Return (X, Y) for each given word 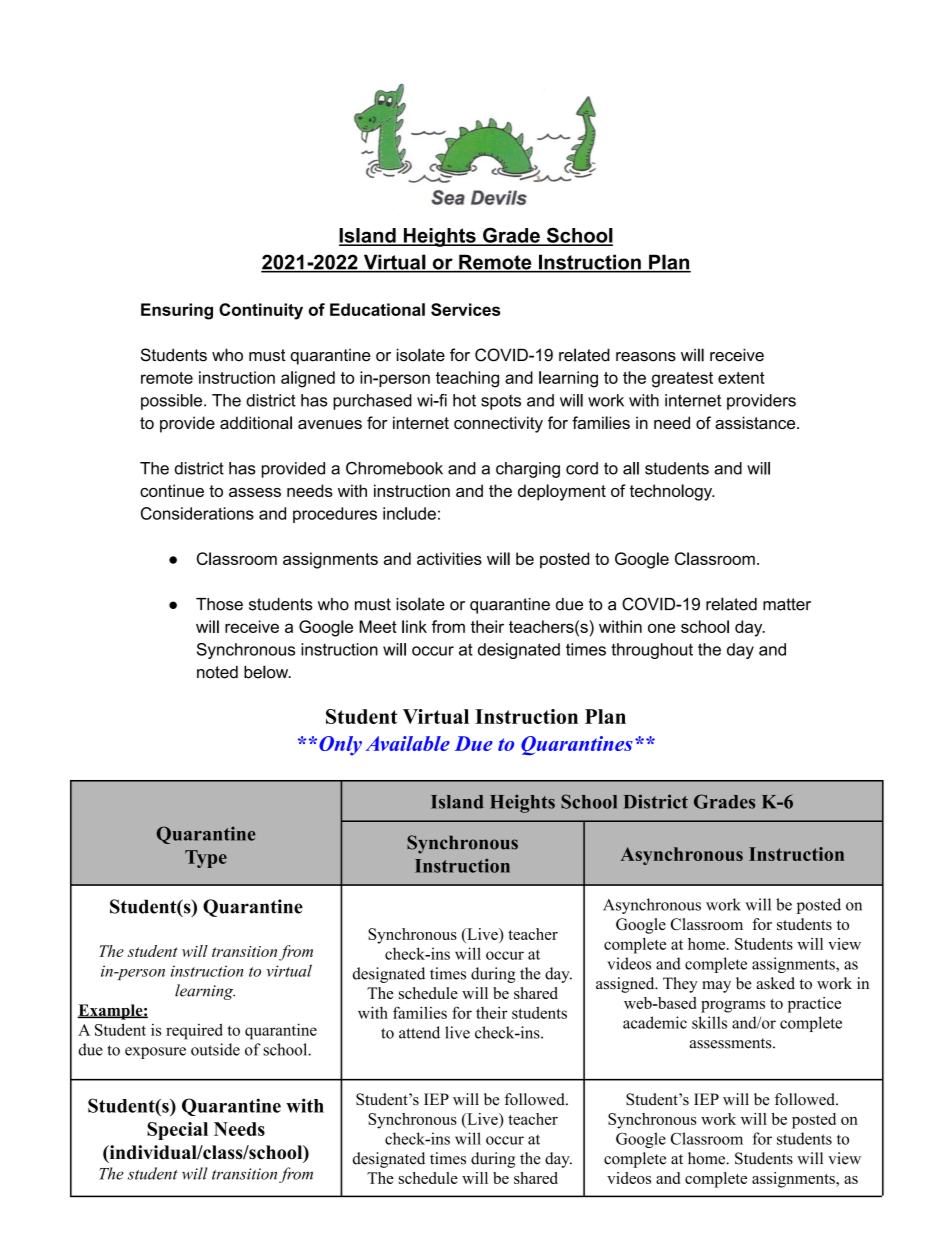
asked (775, 983)
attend (419, 1032)
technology (672, 492)
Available (407, 743)
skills (709, 1022)
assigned (626, 985)
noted (217, 672)
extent (741, 378)
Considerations (197, 513)
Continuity (261, 311)
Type (206, 859)
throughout (652, 651)
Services (465, 309)
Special (177, 1131)
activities (449, 558)
